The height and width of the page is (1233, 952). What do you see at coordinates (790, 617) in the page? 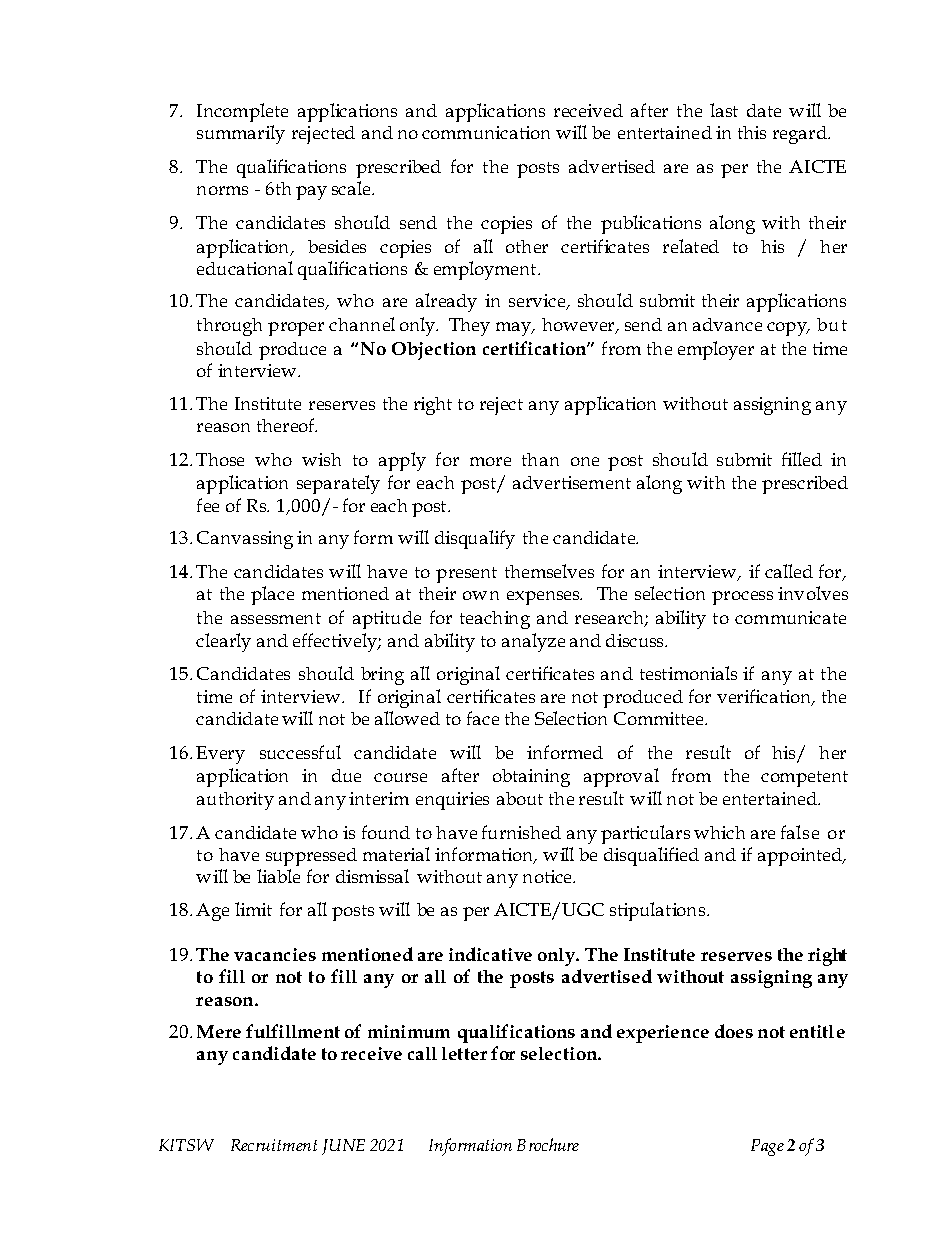
I see `communicate` at bounding box center [790, 617].
